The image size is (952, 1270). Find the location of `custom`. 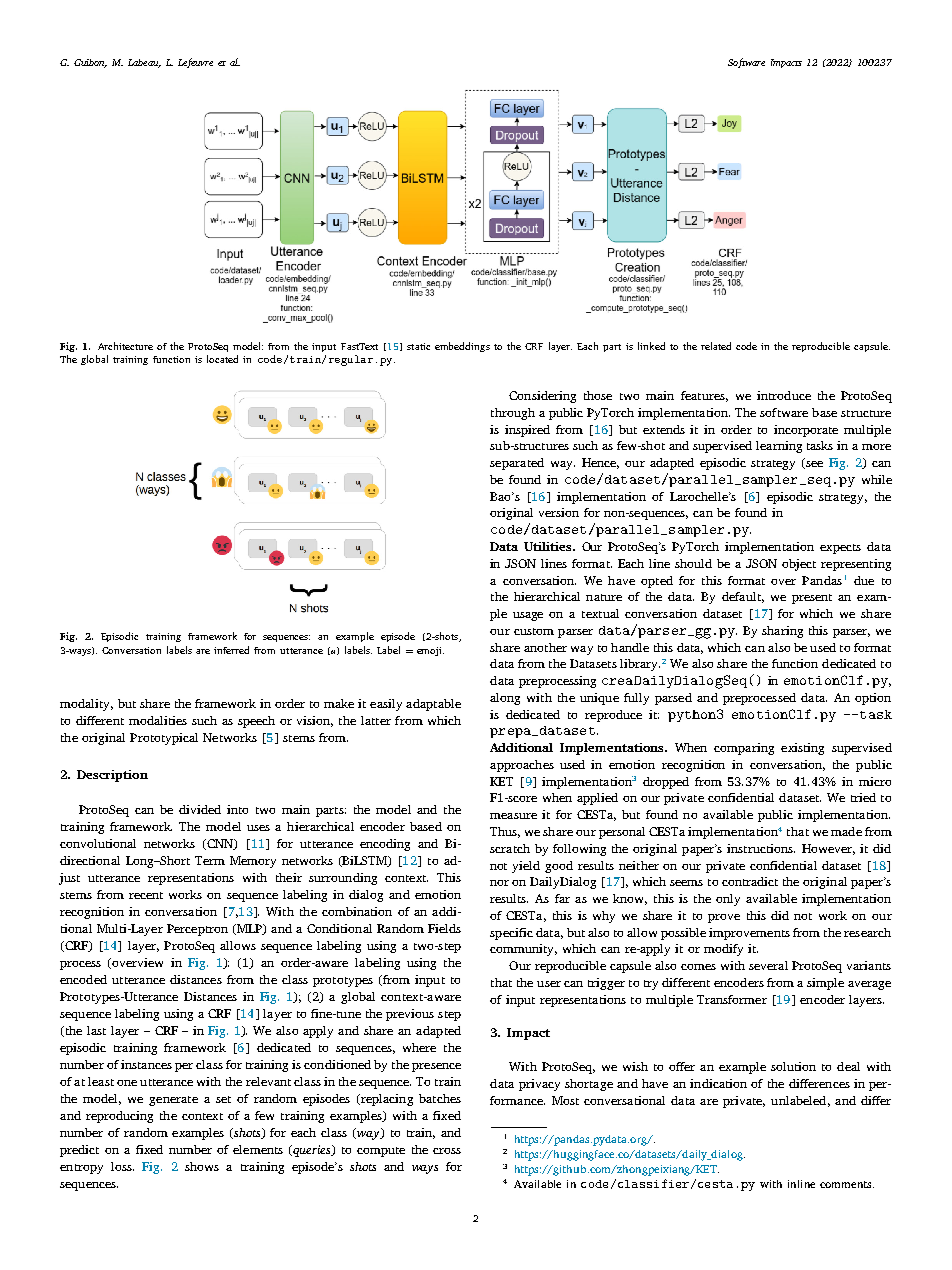

custom is located at coordinates (534, 631).
